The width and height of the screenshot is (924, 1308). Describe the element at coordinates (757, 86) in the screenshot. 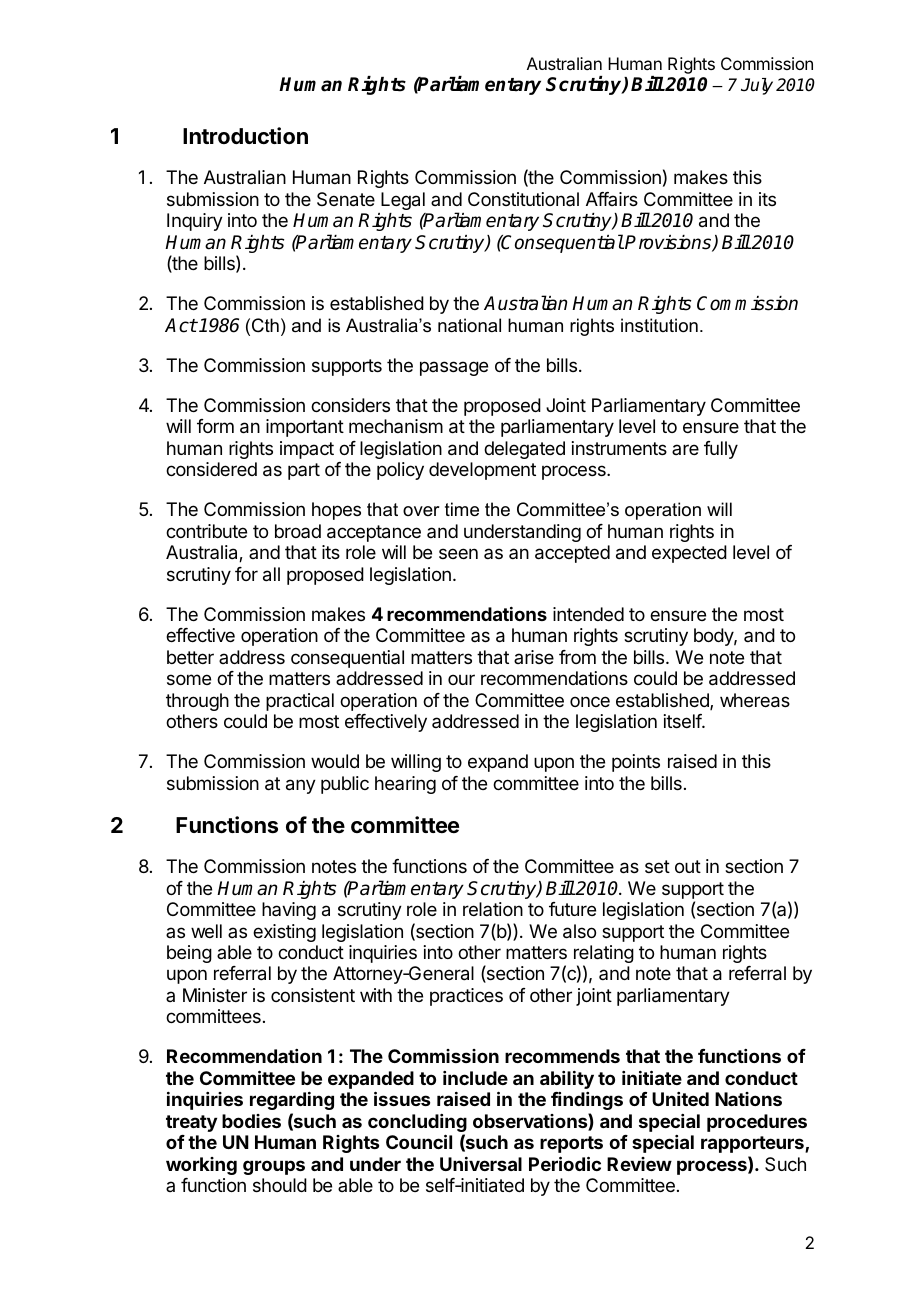

I see `July` at that location.
